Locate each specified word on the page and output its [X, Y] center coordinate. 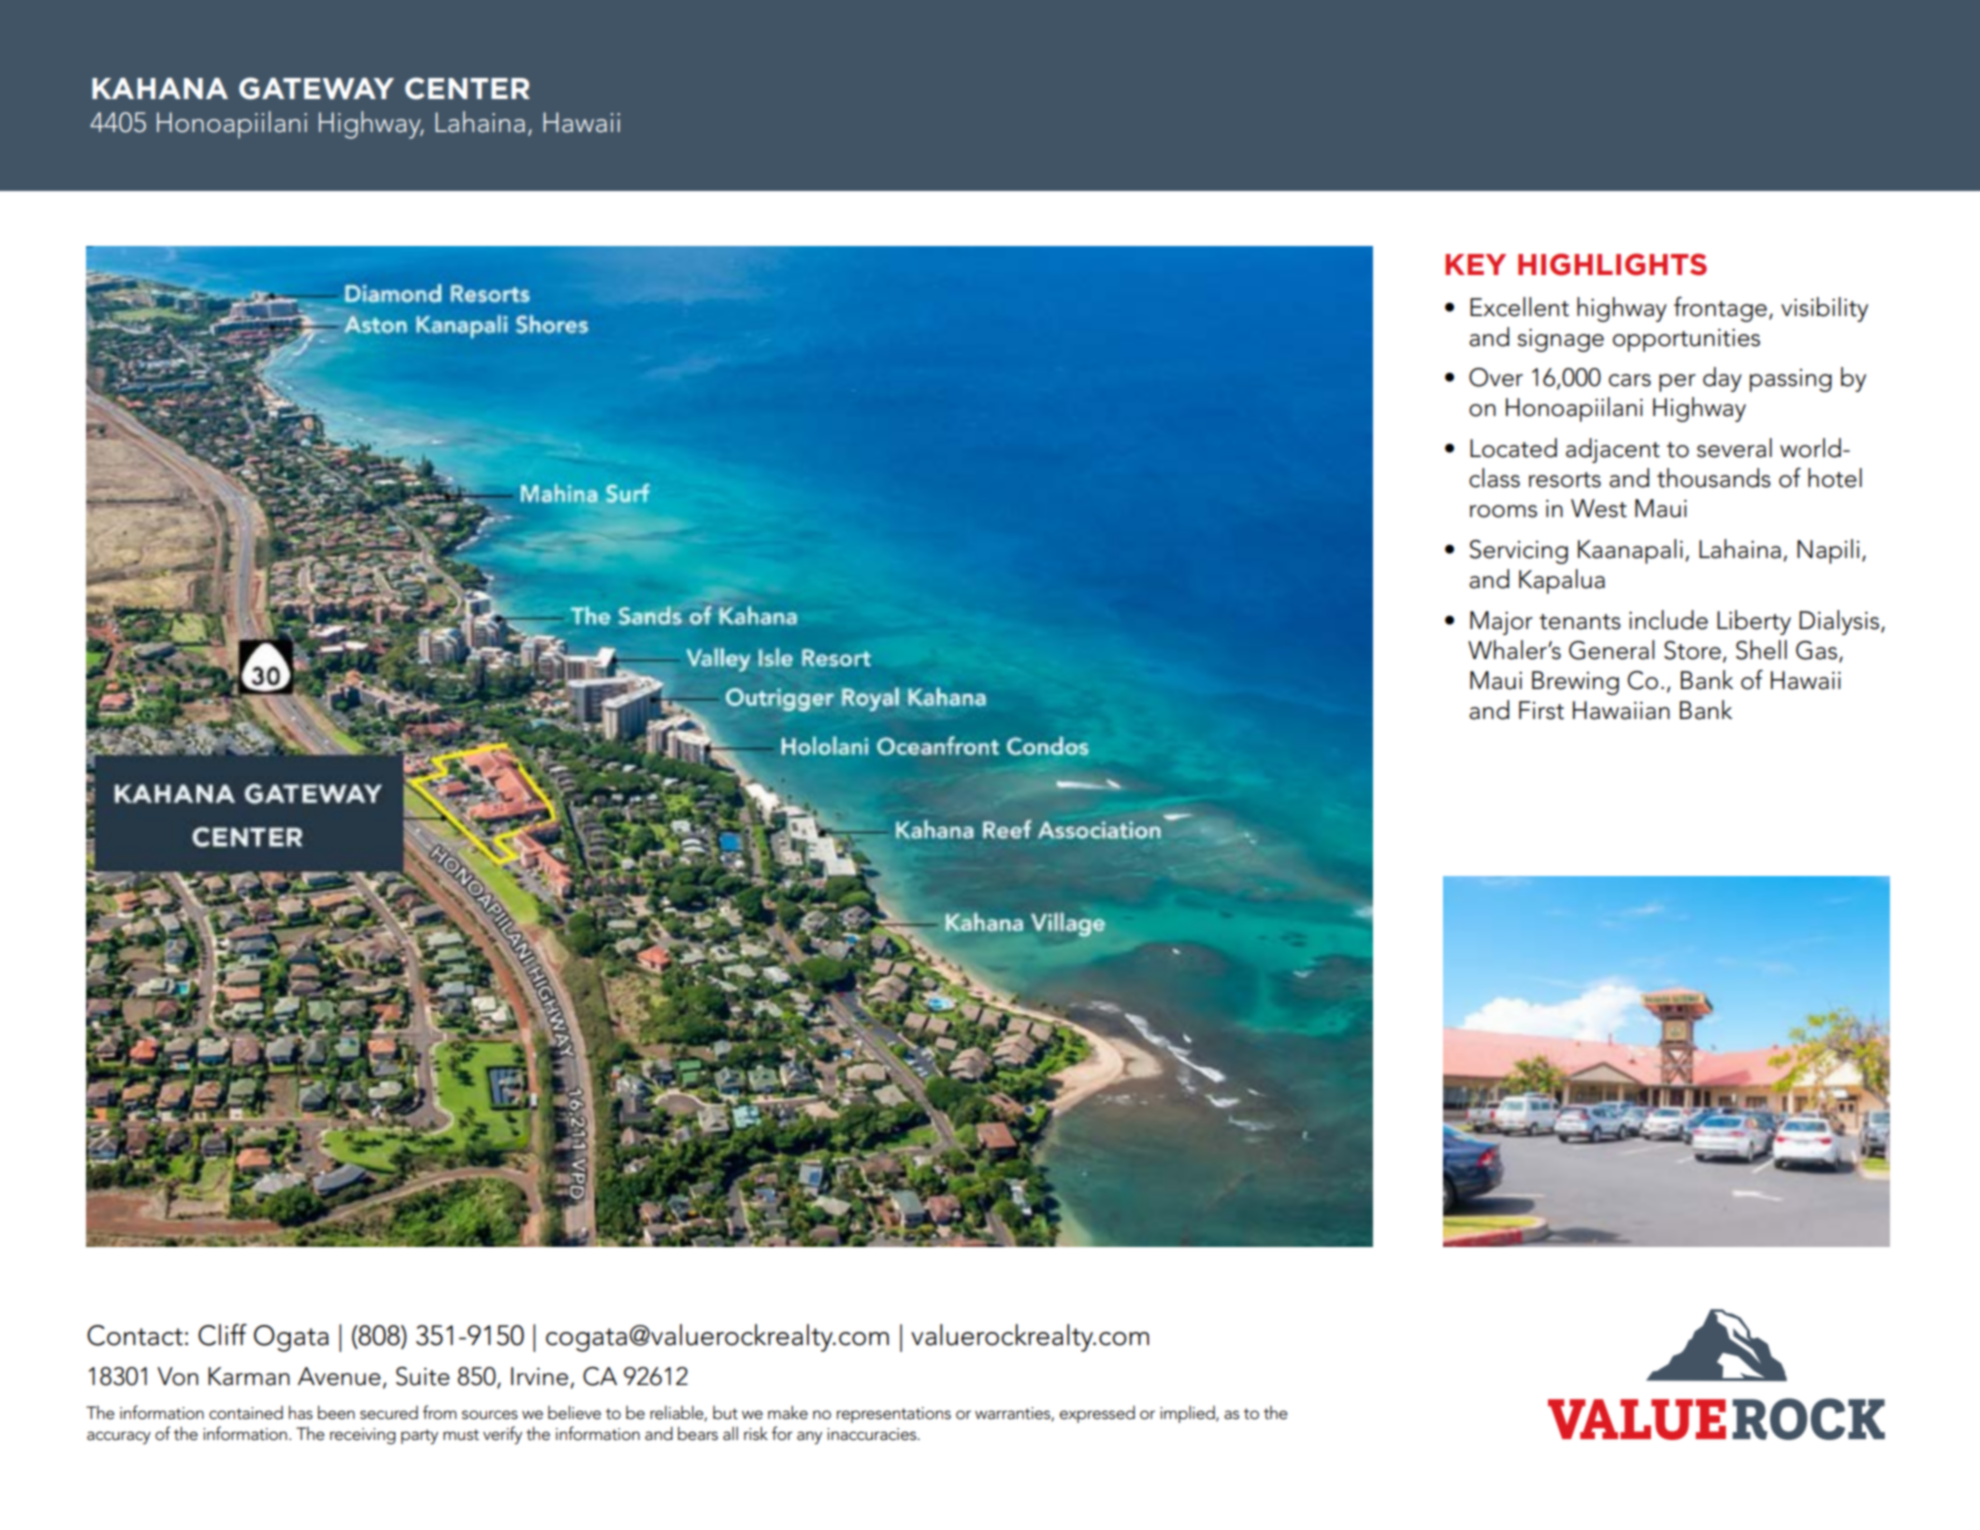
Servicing [1519, 552]
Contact [135, 1335]
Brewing [1575, 683]
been [336, 1412]
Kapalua [1562, 581]
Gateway [316, 88]
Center [467, 88]
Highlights [1612, 264]
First [1541, 710]
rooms [1503, 511]
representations [894, 1415]
